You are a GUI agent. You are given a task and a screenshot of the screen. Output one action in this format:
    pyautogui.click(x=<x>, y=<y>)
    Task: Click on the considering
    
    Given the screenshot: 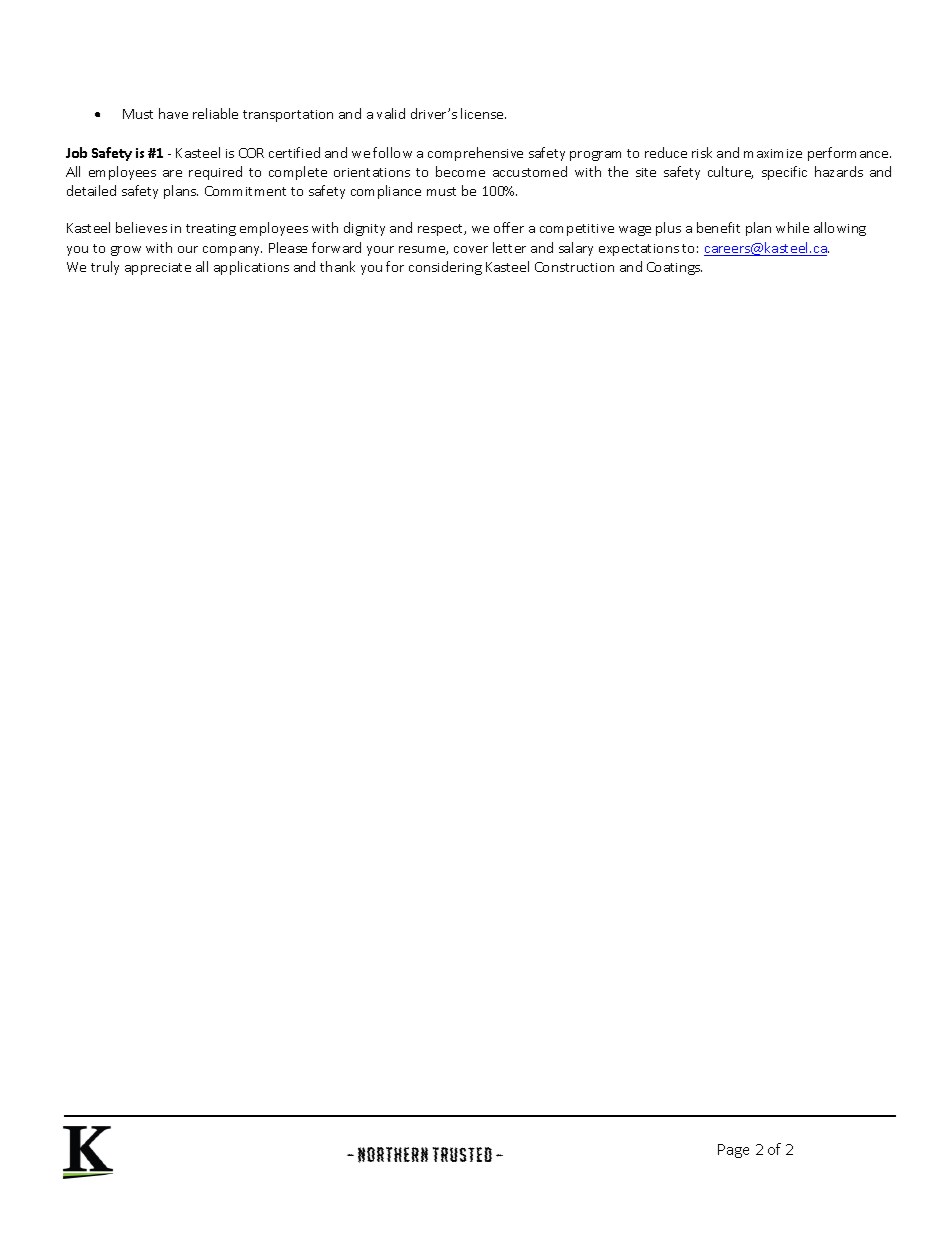 What is the action you would take?
    pyautogui.click(x=445, y=268)
